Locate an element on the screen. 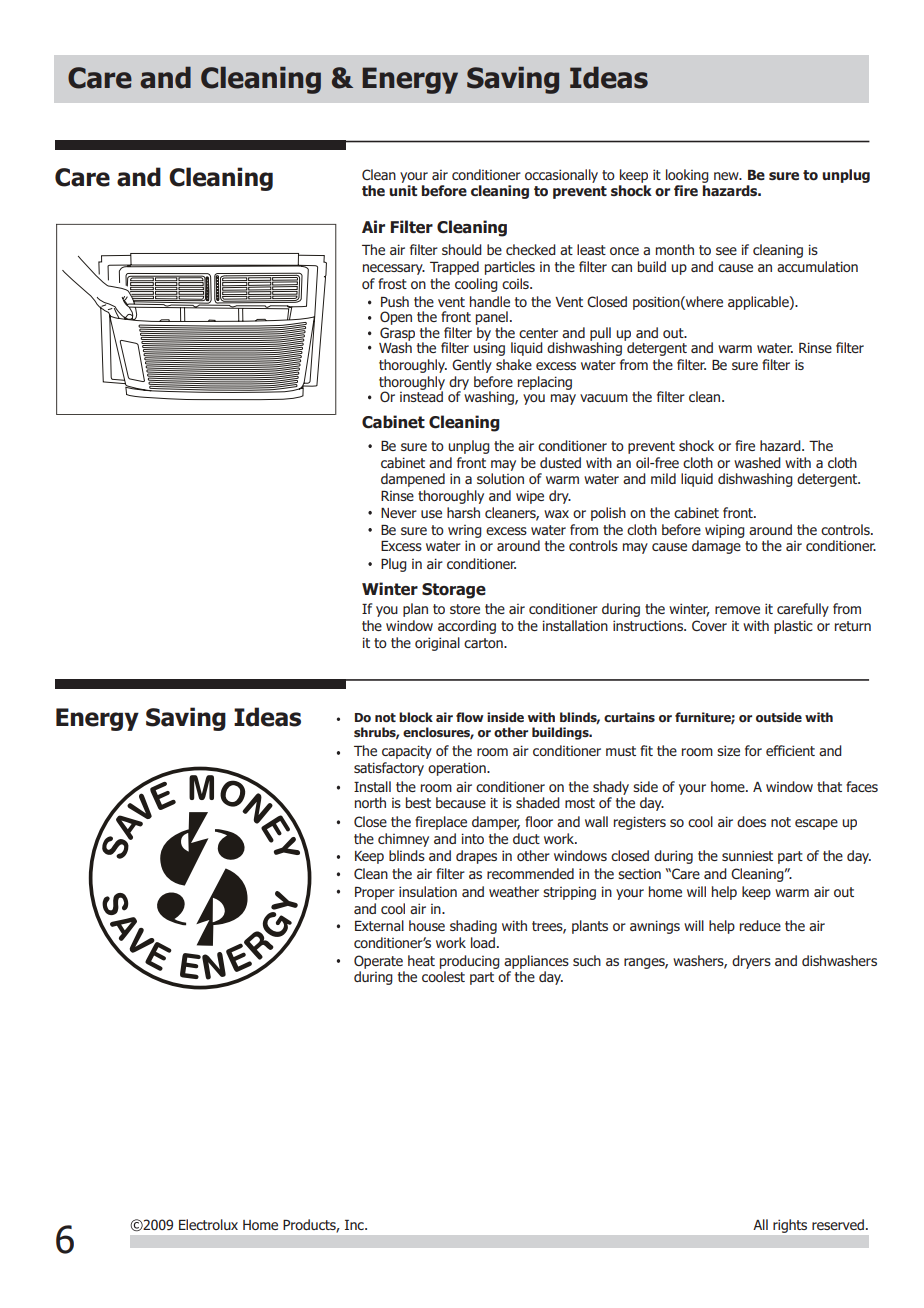 Image resolution: width=924 pixels, height=1308 pixels. Inc is located at coordinates (355, 1225).
